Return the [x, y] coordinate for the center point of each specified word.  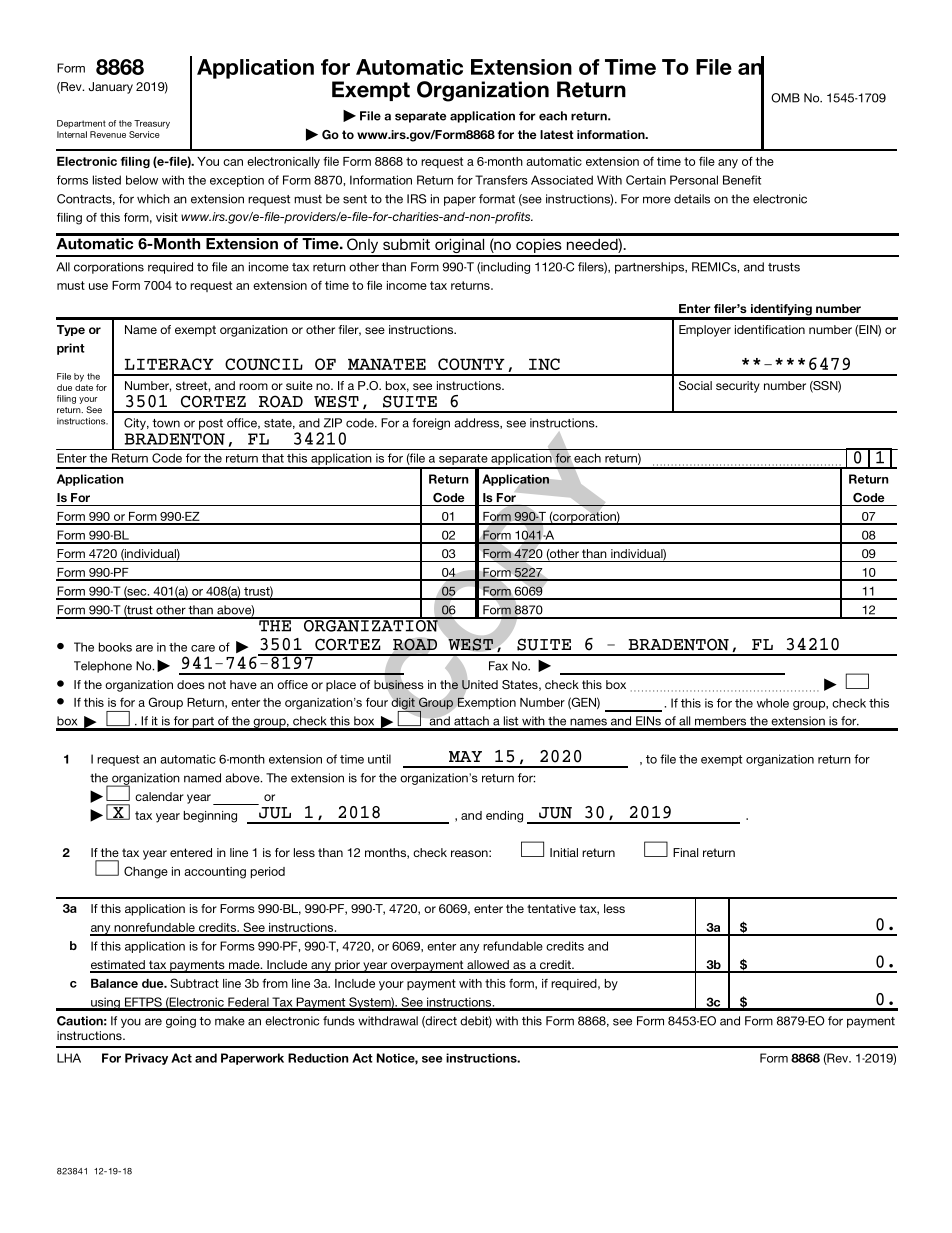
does [191, 684]
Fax [498, 666]
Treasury [152, 124]
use [98, 286]
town [166, 423]
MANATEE [387, 364]
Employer [705, 331]
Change [146, 872]
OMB [785, 98]
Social [695, 385]
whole [773, 703]
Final [685, 852]
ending [504, 817]
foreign [431, 424]
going [181, 1022]
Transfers [501, 180]
